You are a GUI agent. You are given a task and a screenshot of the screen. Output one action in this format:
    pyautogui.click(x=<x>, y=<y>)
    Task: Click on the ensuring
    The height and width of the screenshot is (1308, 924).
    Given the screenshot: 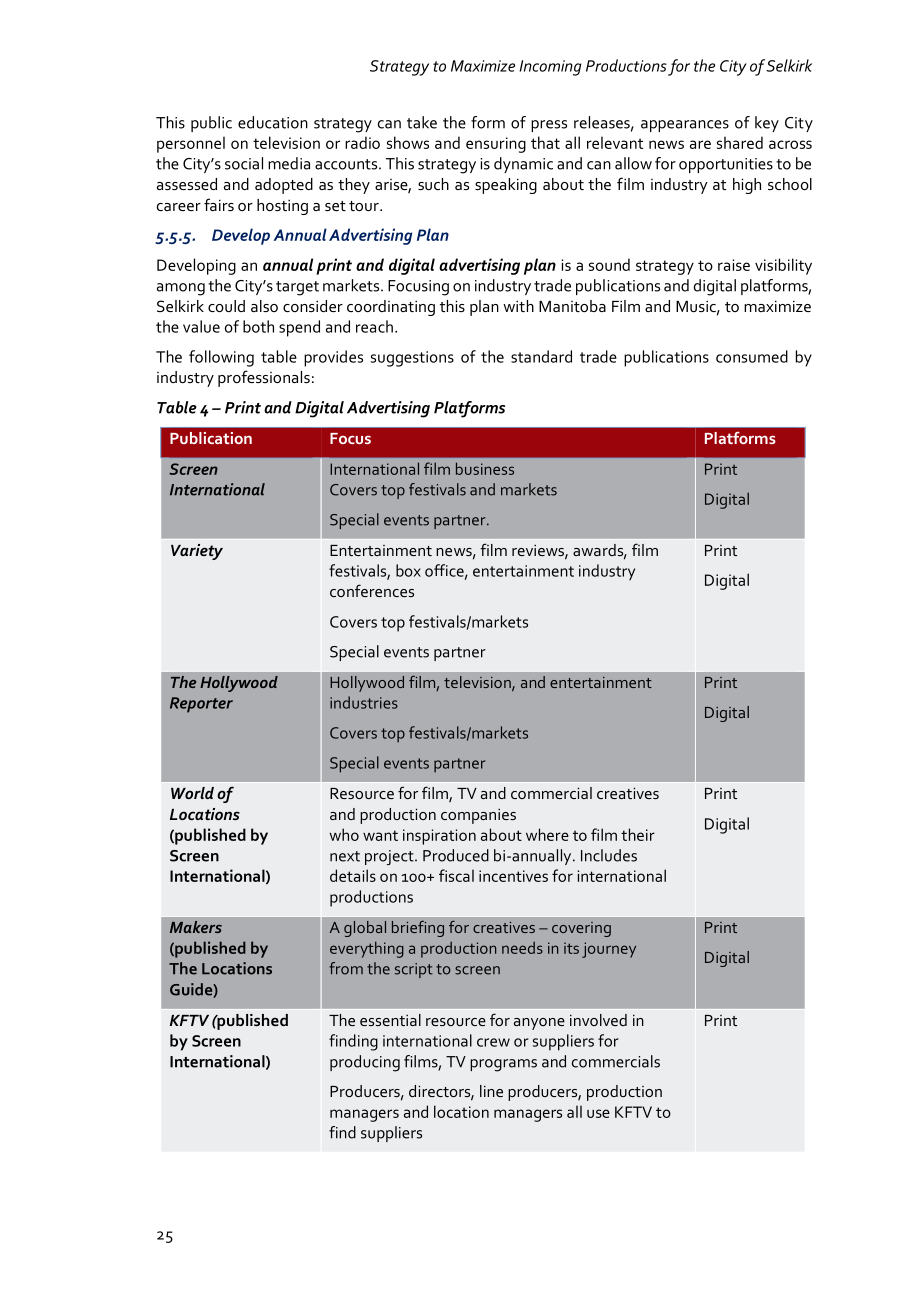 What is the action you would take?
    pyautogui.click(x=496, y=145)
